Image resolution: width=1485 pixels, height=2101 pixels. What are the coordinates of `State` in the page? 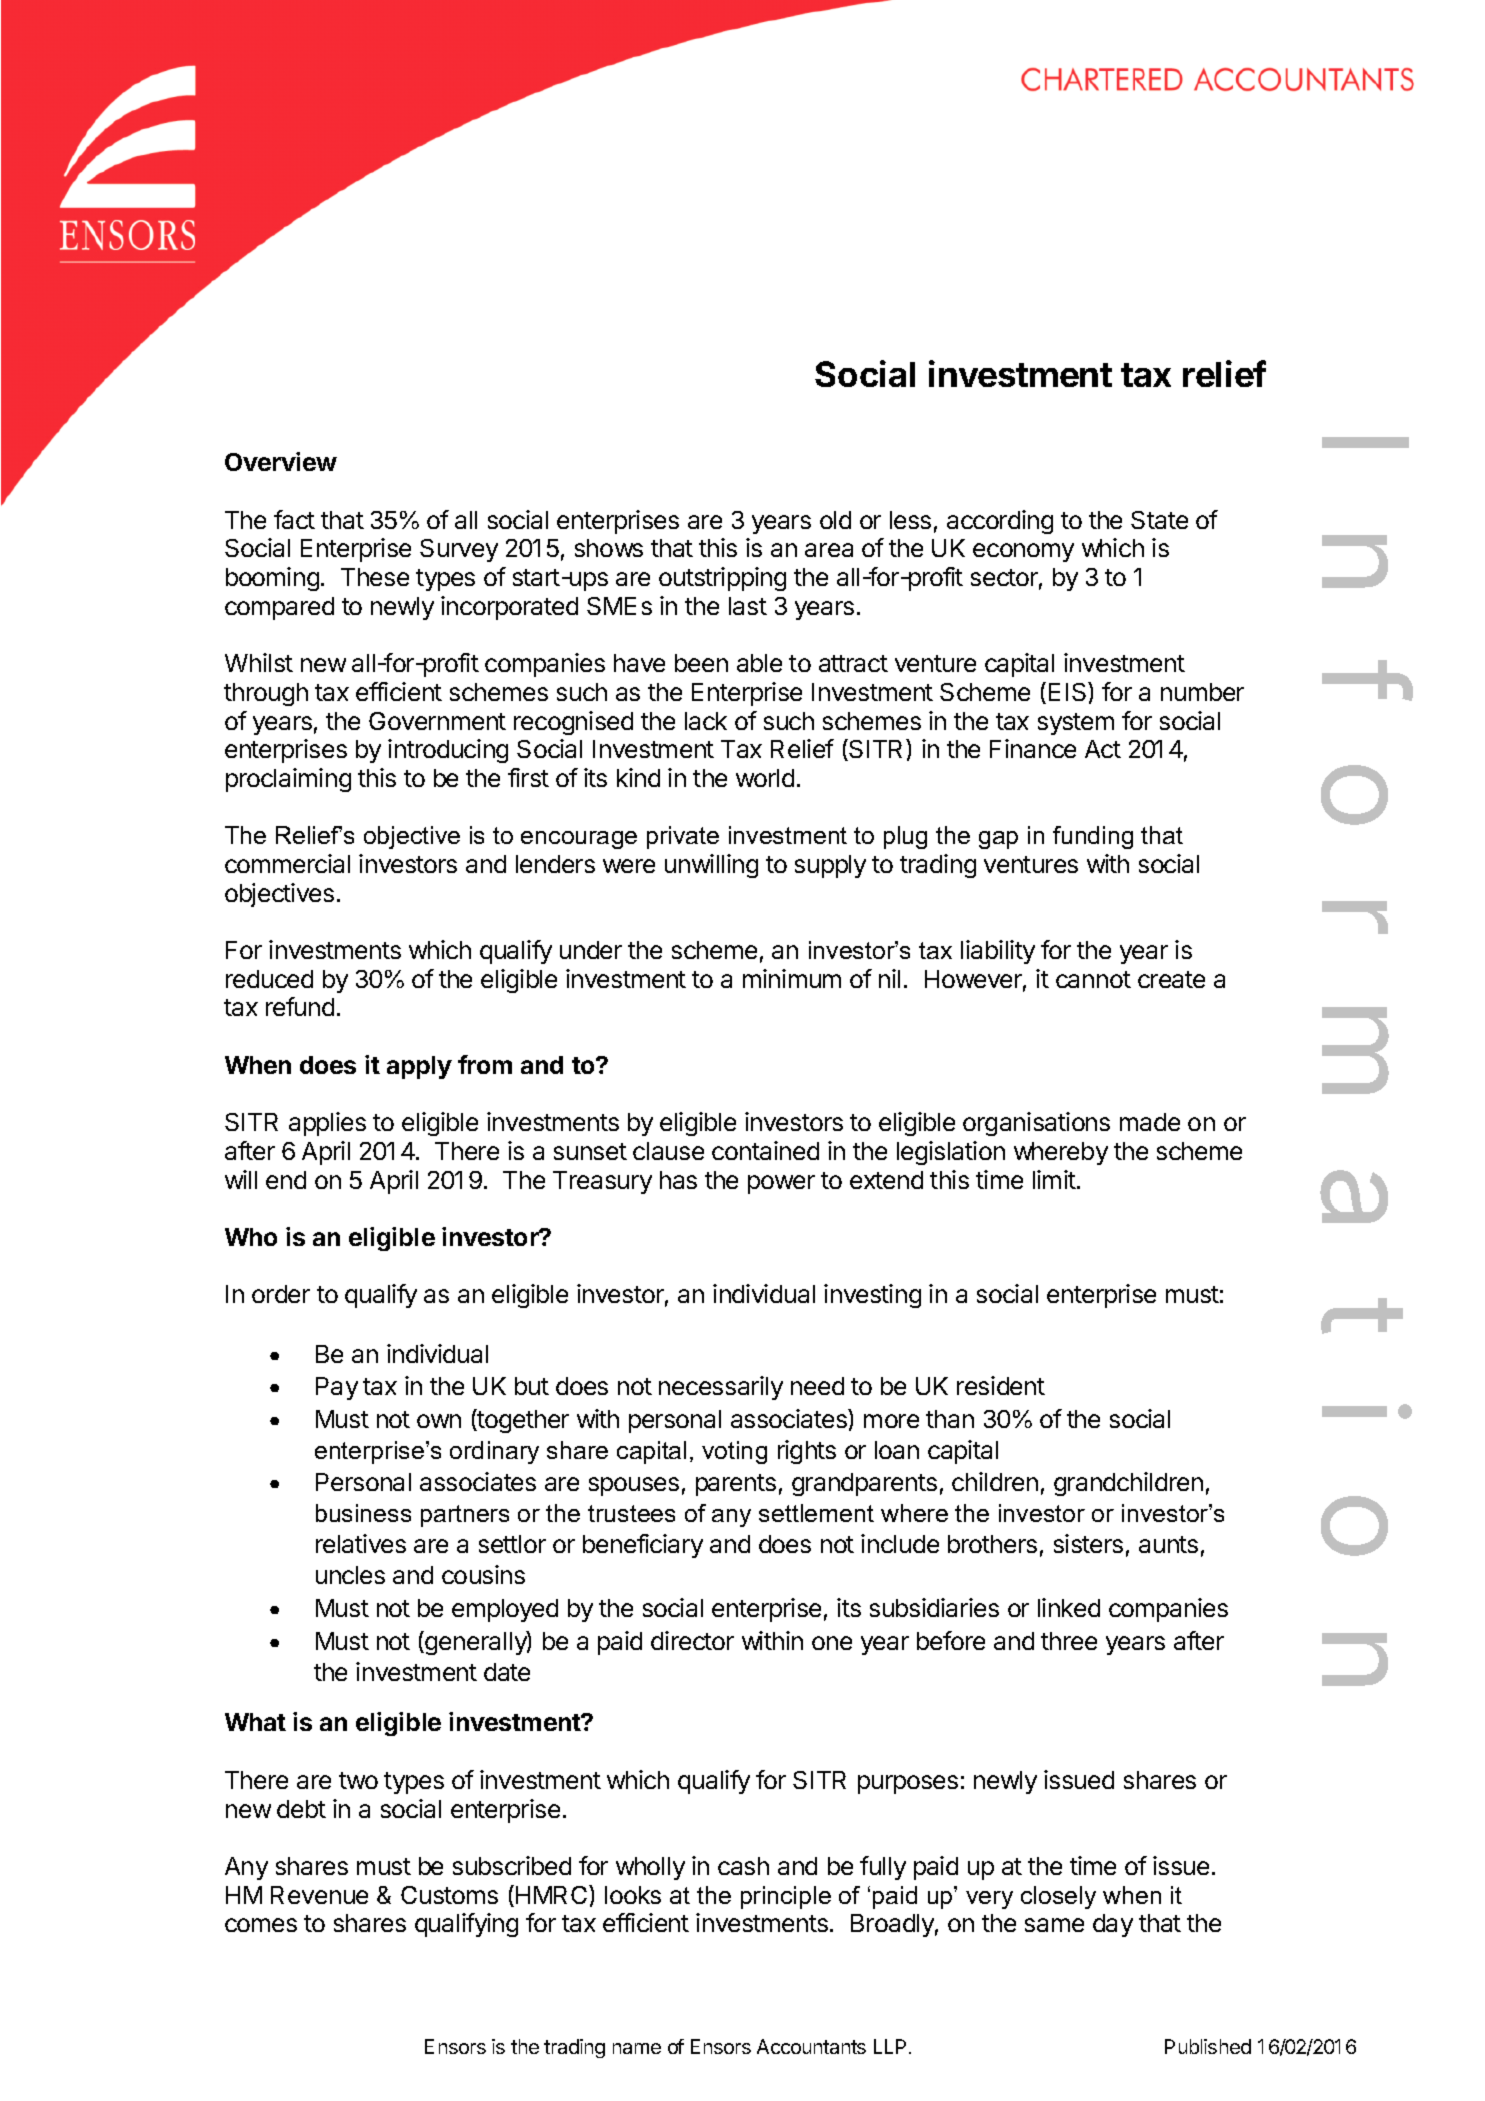 It's located at (1159, 520).
